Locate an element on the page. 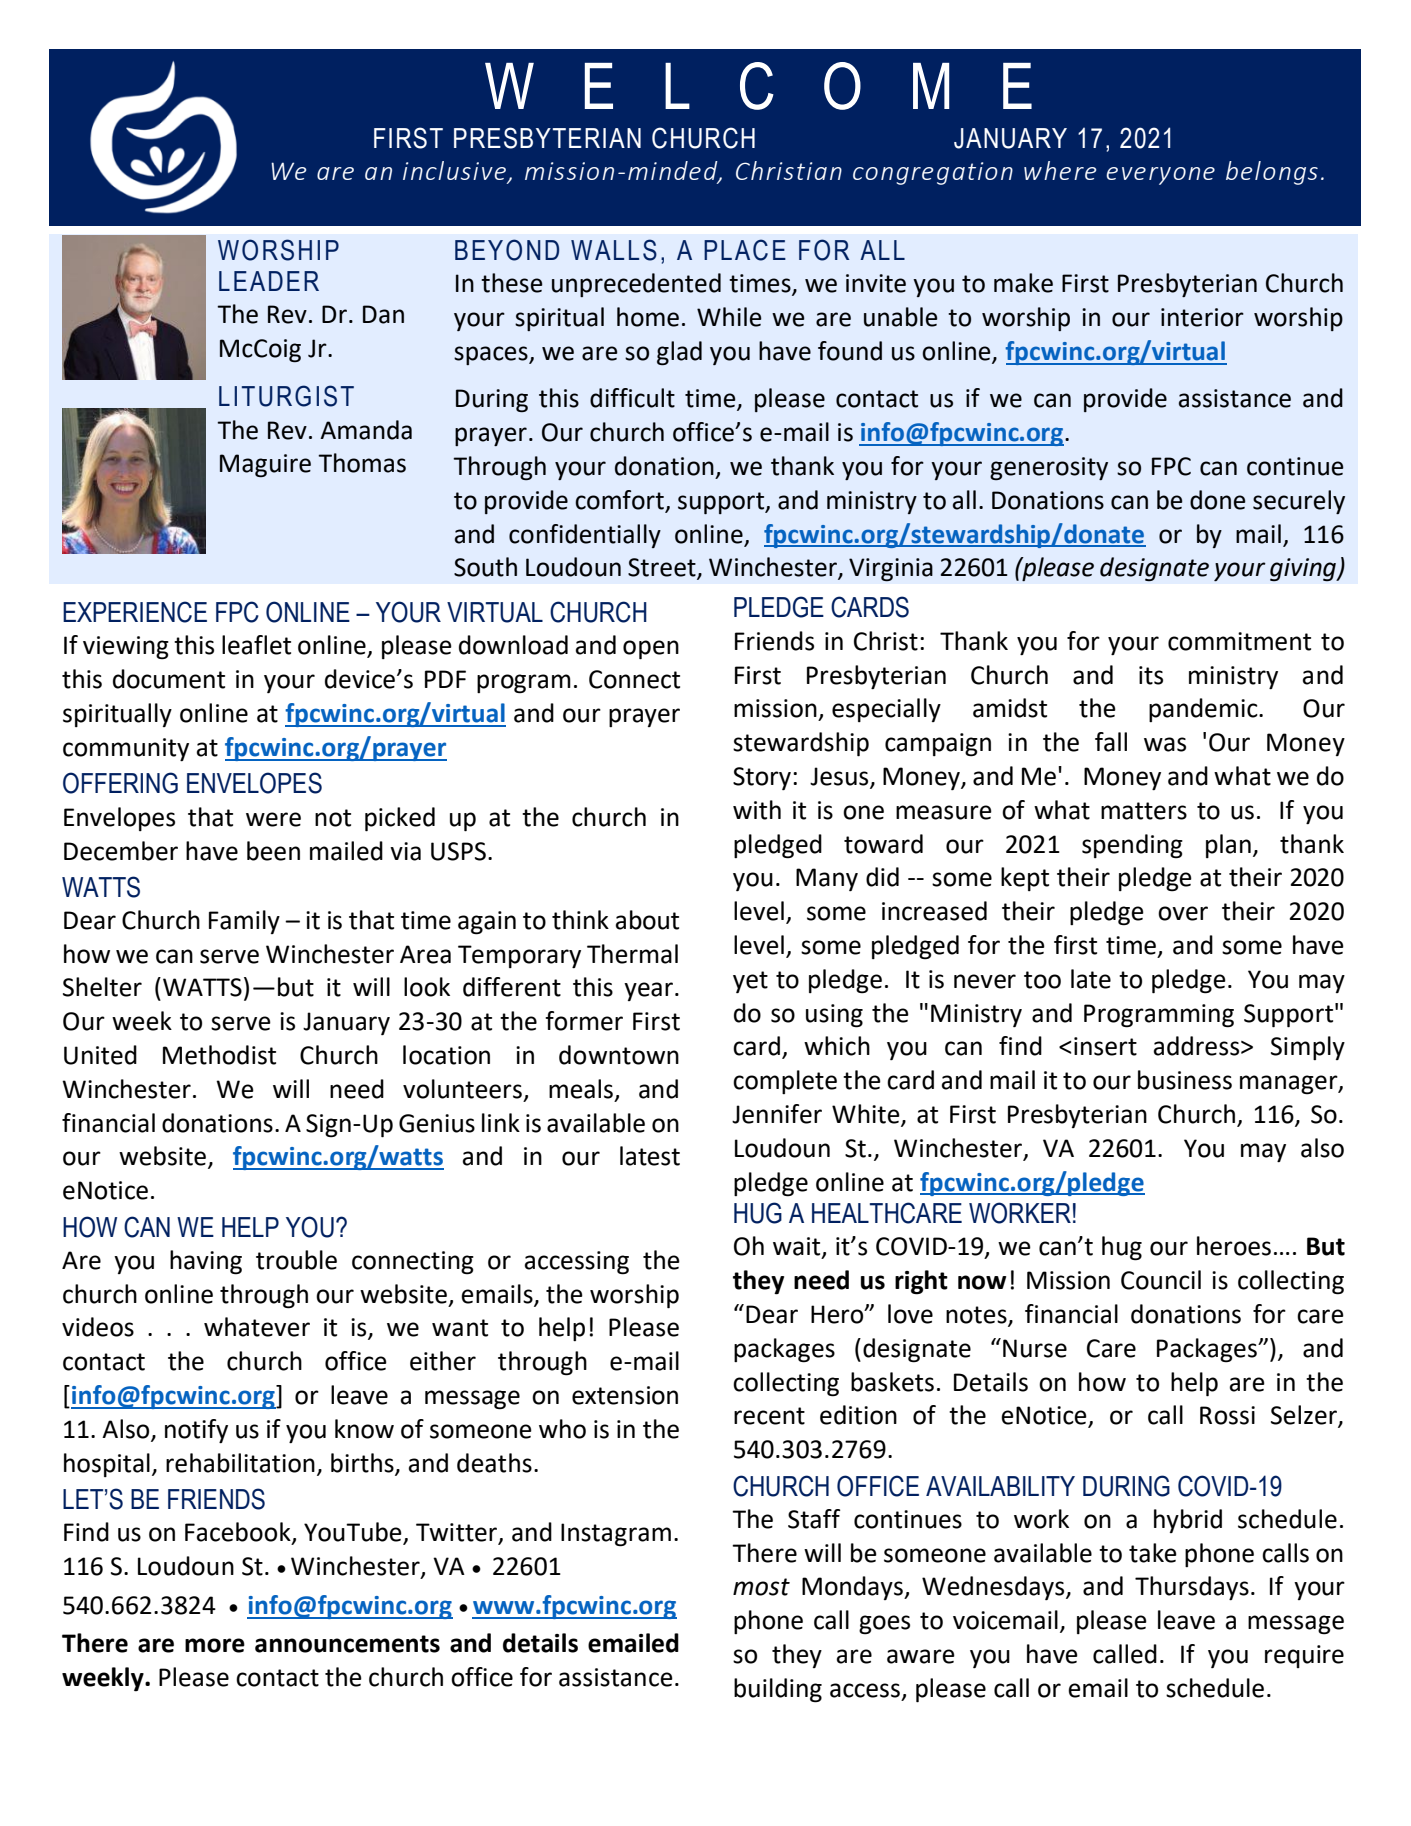 This document has width=1411, height=1826. open is located at coordinates (651, 650).
